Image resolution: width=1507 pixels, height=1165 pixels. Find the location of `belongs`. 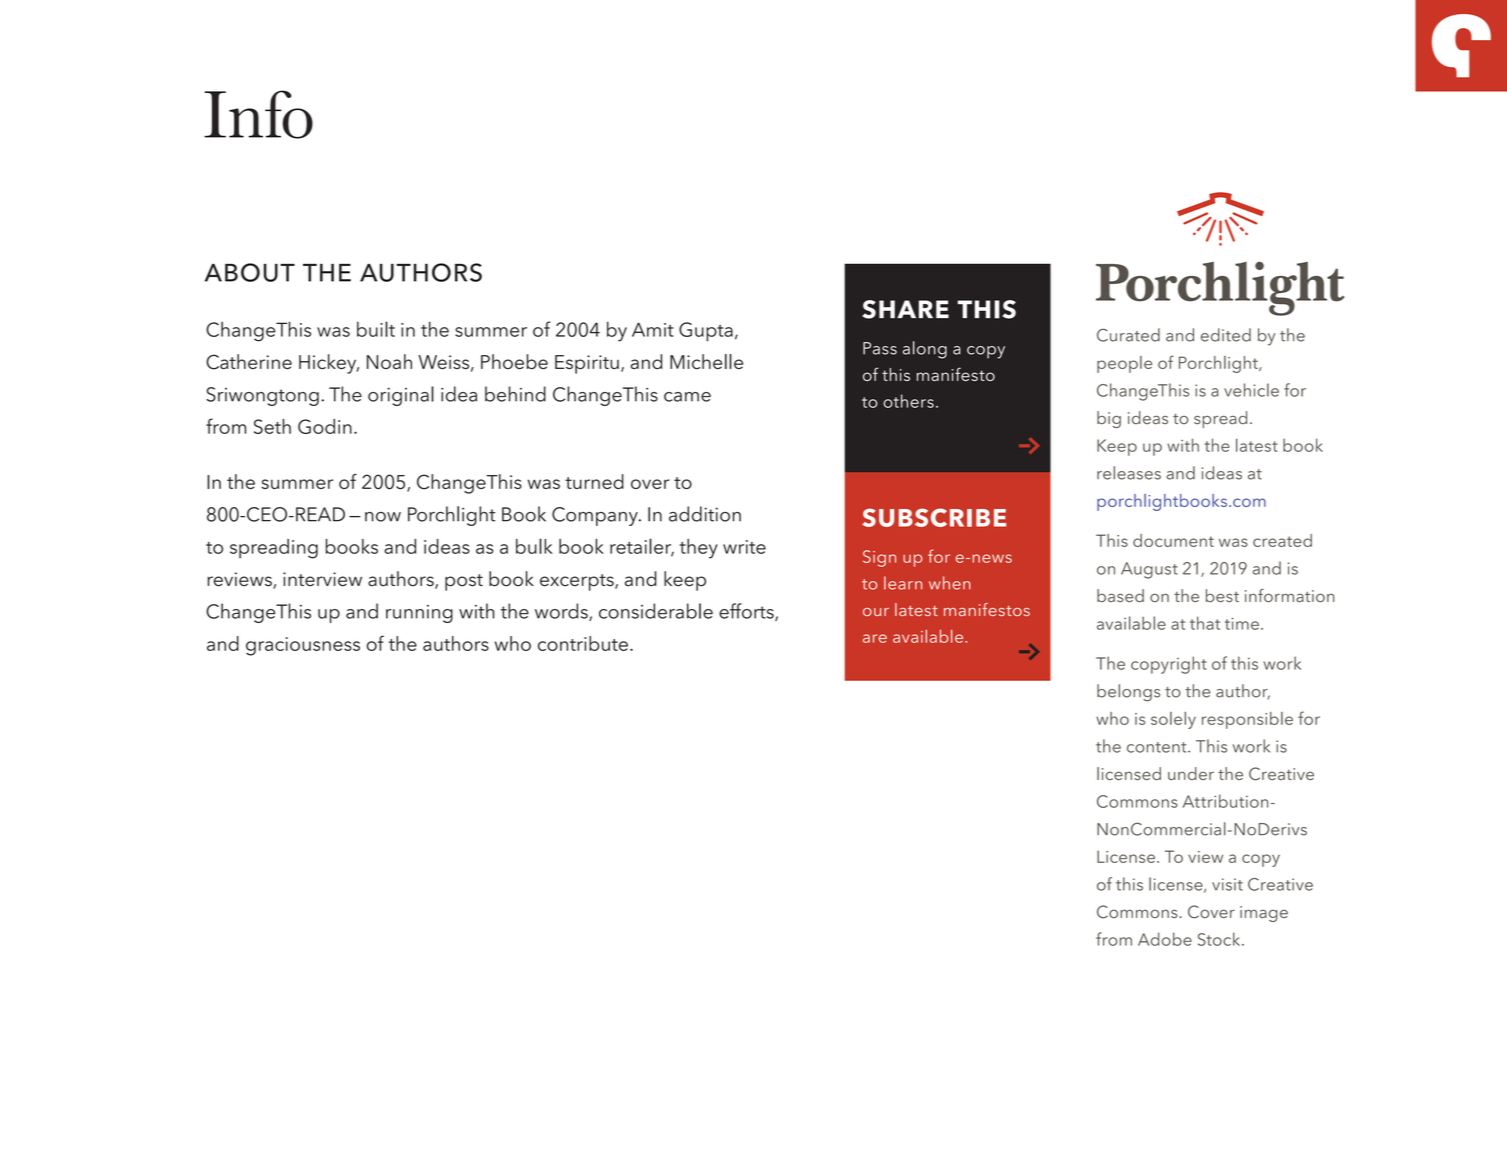

belongs is located at coordinates (1128, 693).
